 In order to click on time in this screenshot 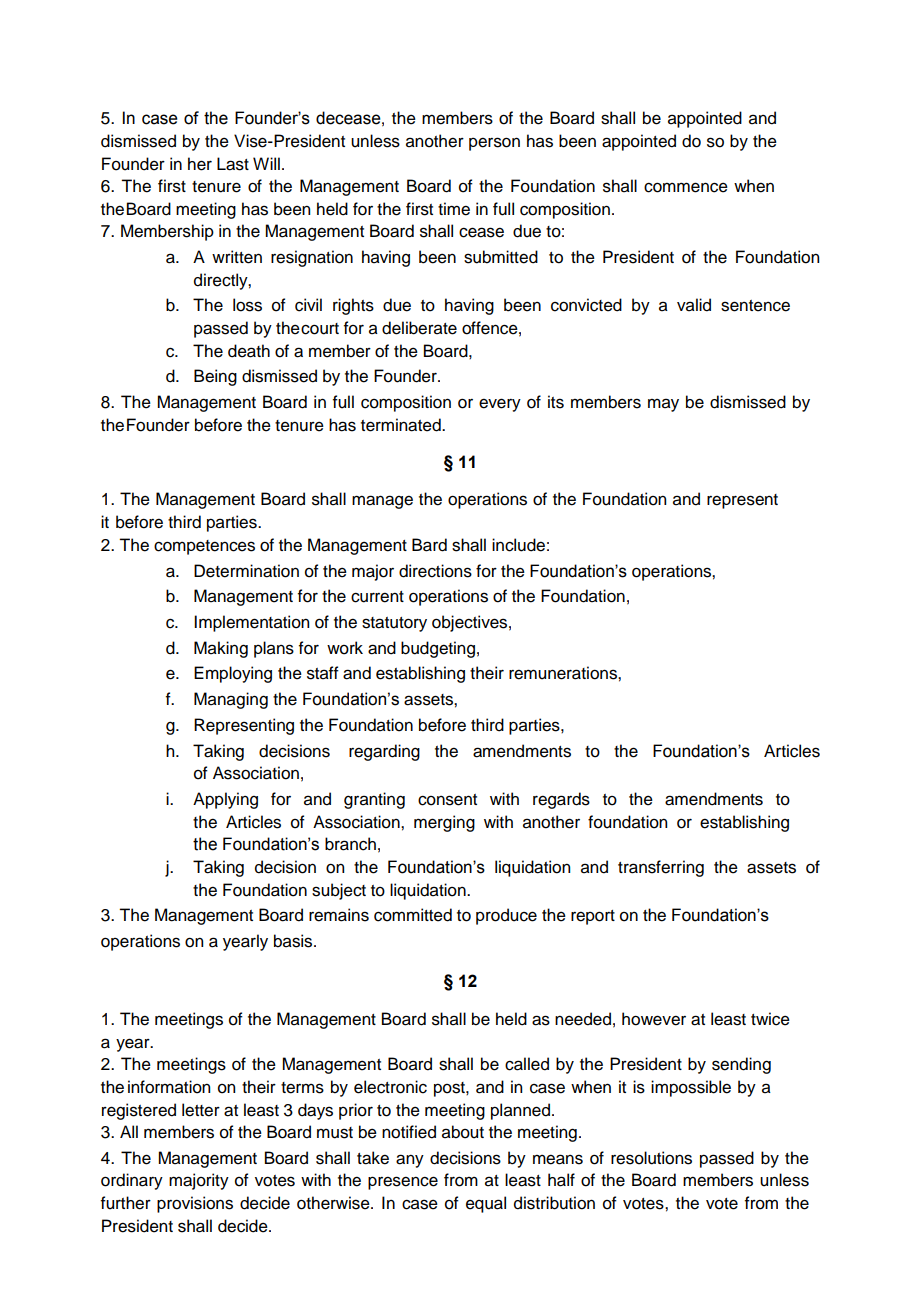, I will do `click(454, 209)`.
